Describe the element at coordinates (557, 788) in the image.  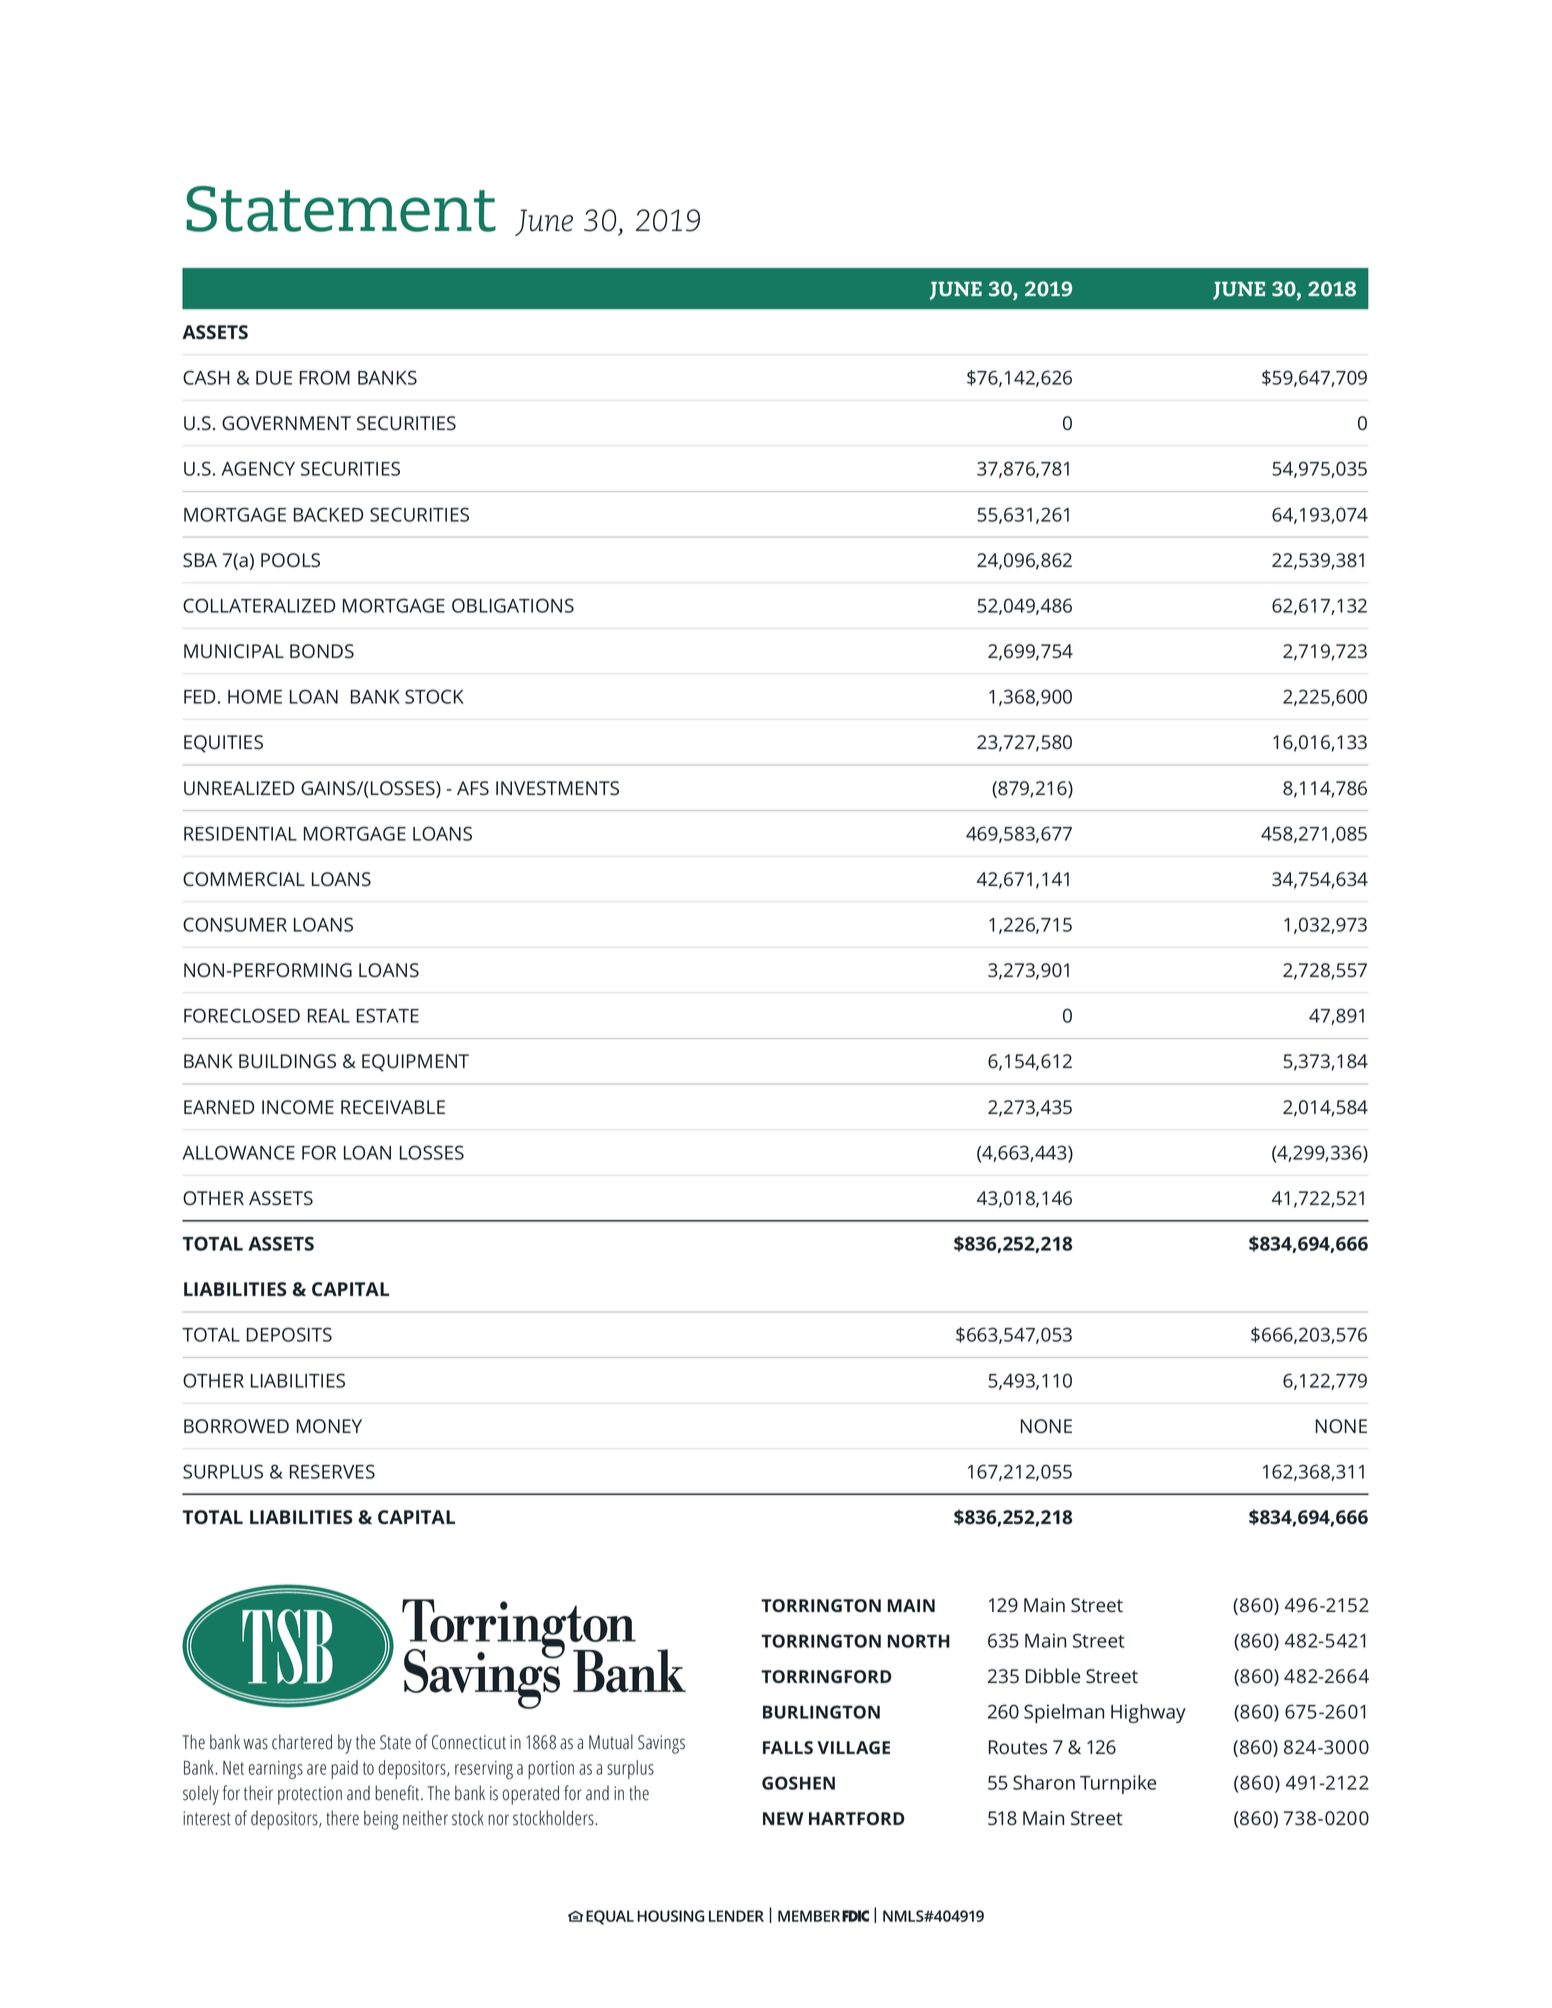
I see `INVESTMENTS` at that location.
